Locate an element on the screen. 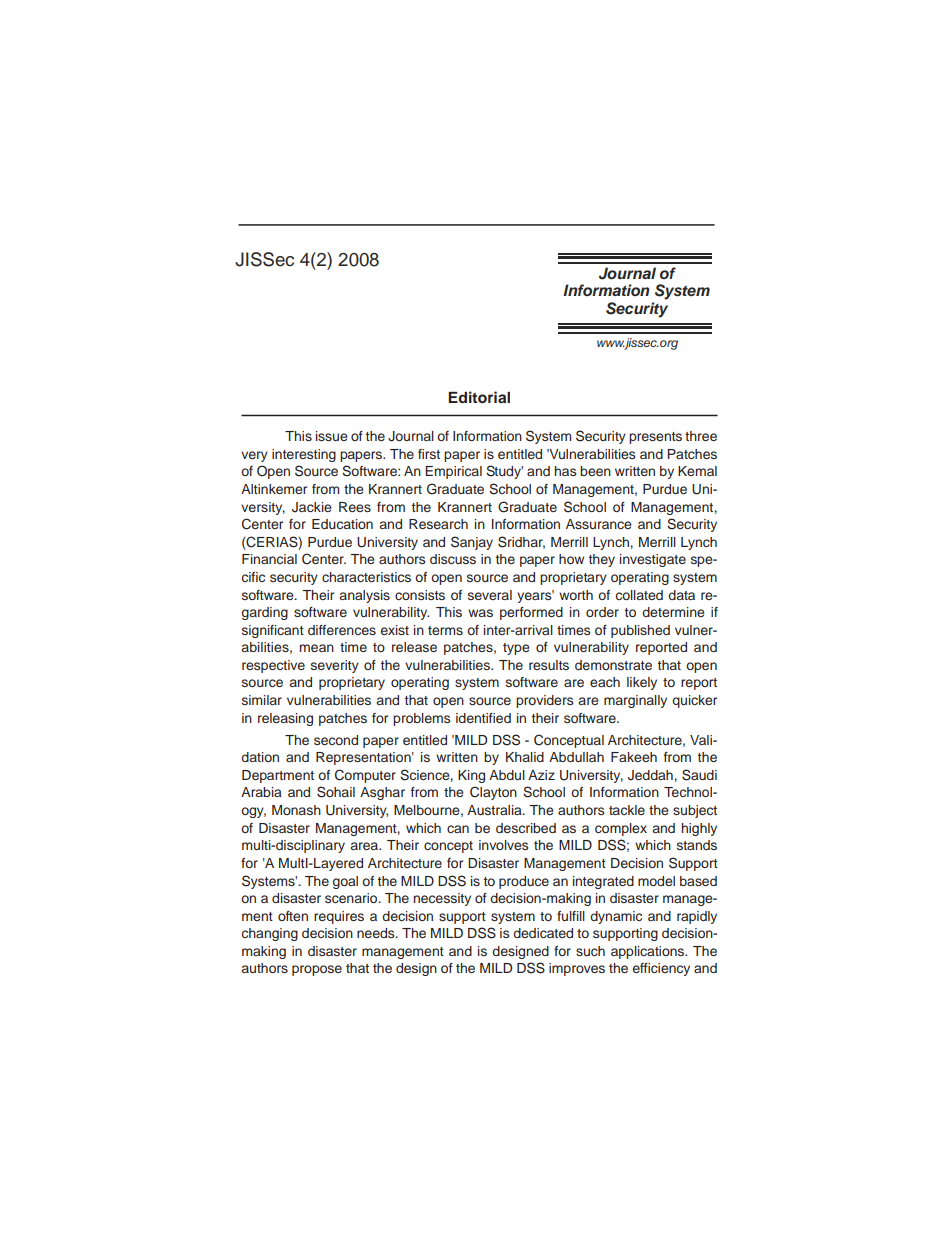 This screenshot has height=1233, width=952. issue is located at coordinates (331, 436).
